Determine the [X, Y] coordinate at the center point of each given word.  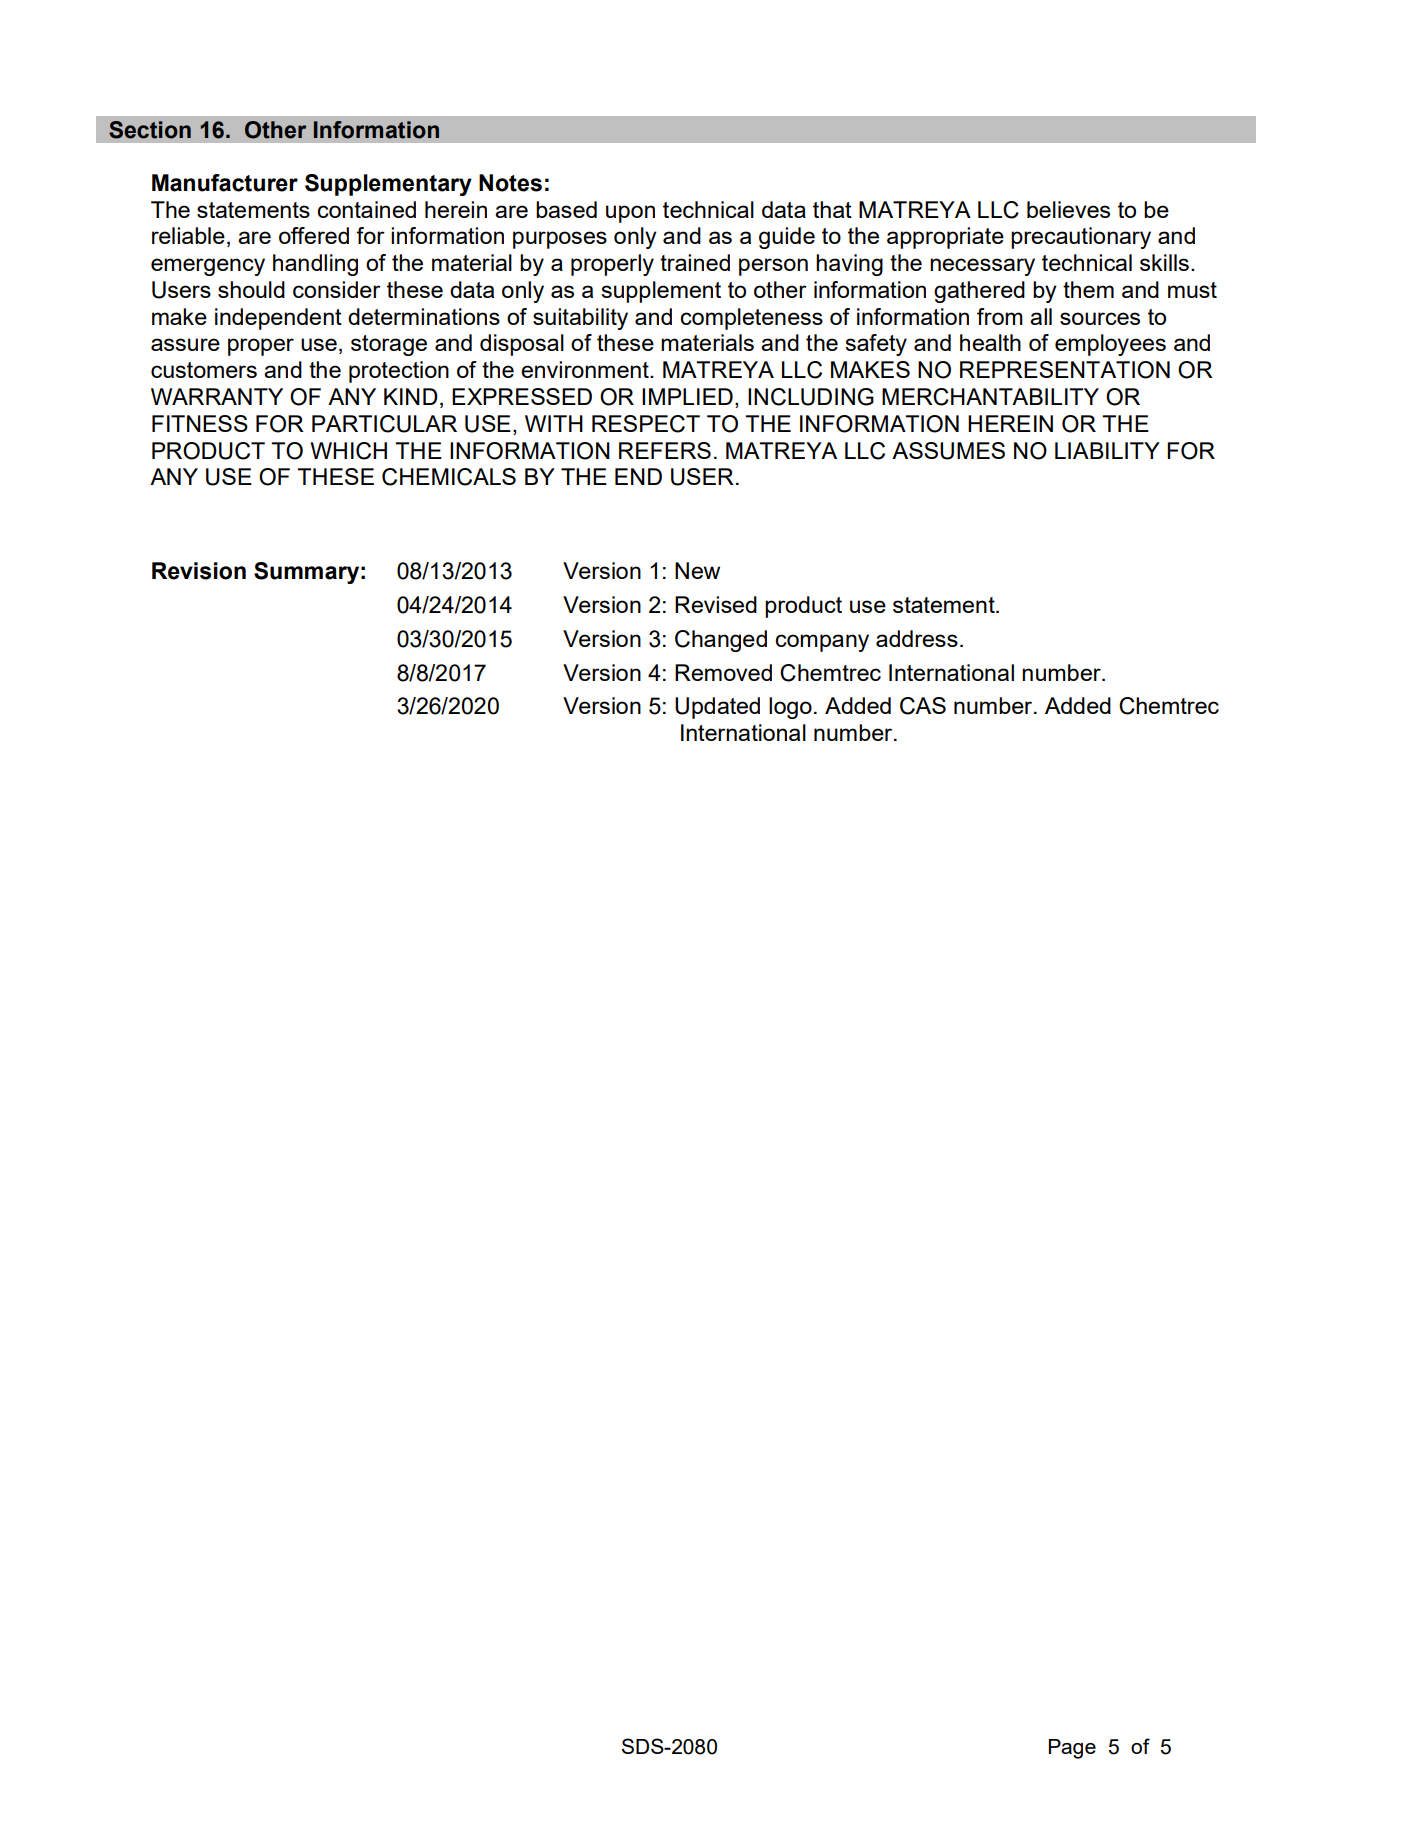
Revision [199, 571]
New [697, 570]
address [917, 638]
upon [630, 214]
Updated [717, 708]
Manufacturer [225, 183]
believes [1068, 209]
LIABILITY [1107, 450]
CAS [923, 706]
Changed [721, 641]
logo [790, 708]
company [822, 643]
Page [1072, 1749]
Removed [723, 672]
